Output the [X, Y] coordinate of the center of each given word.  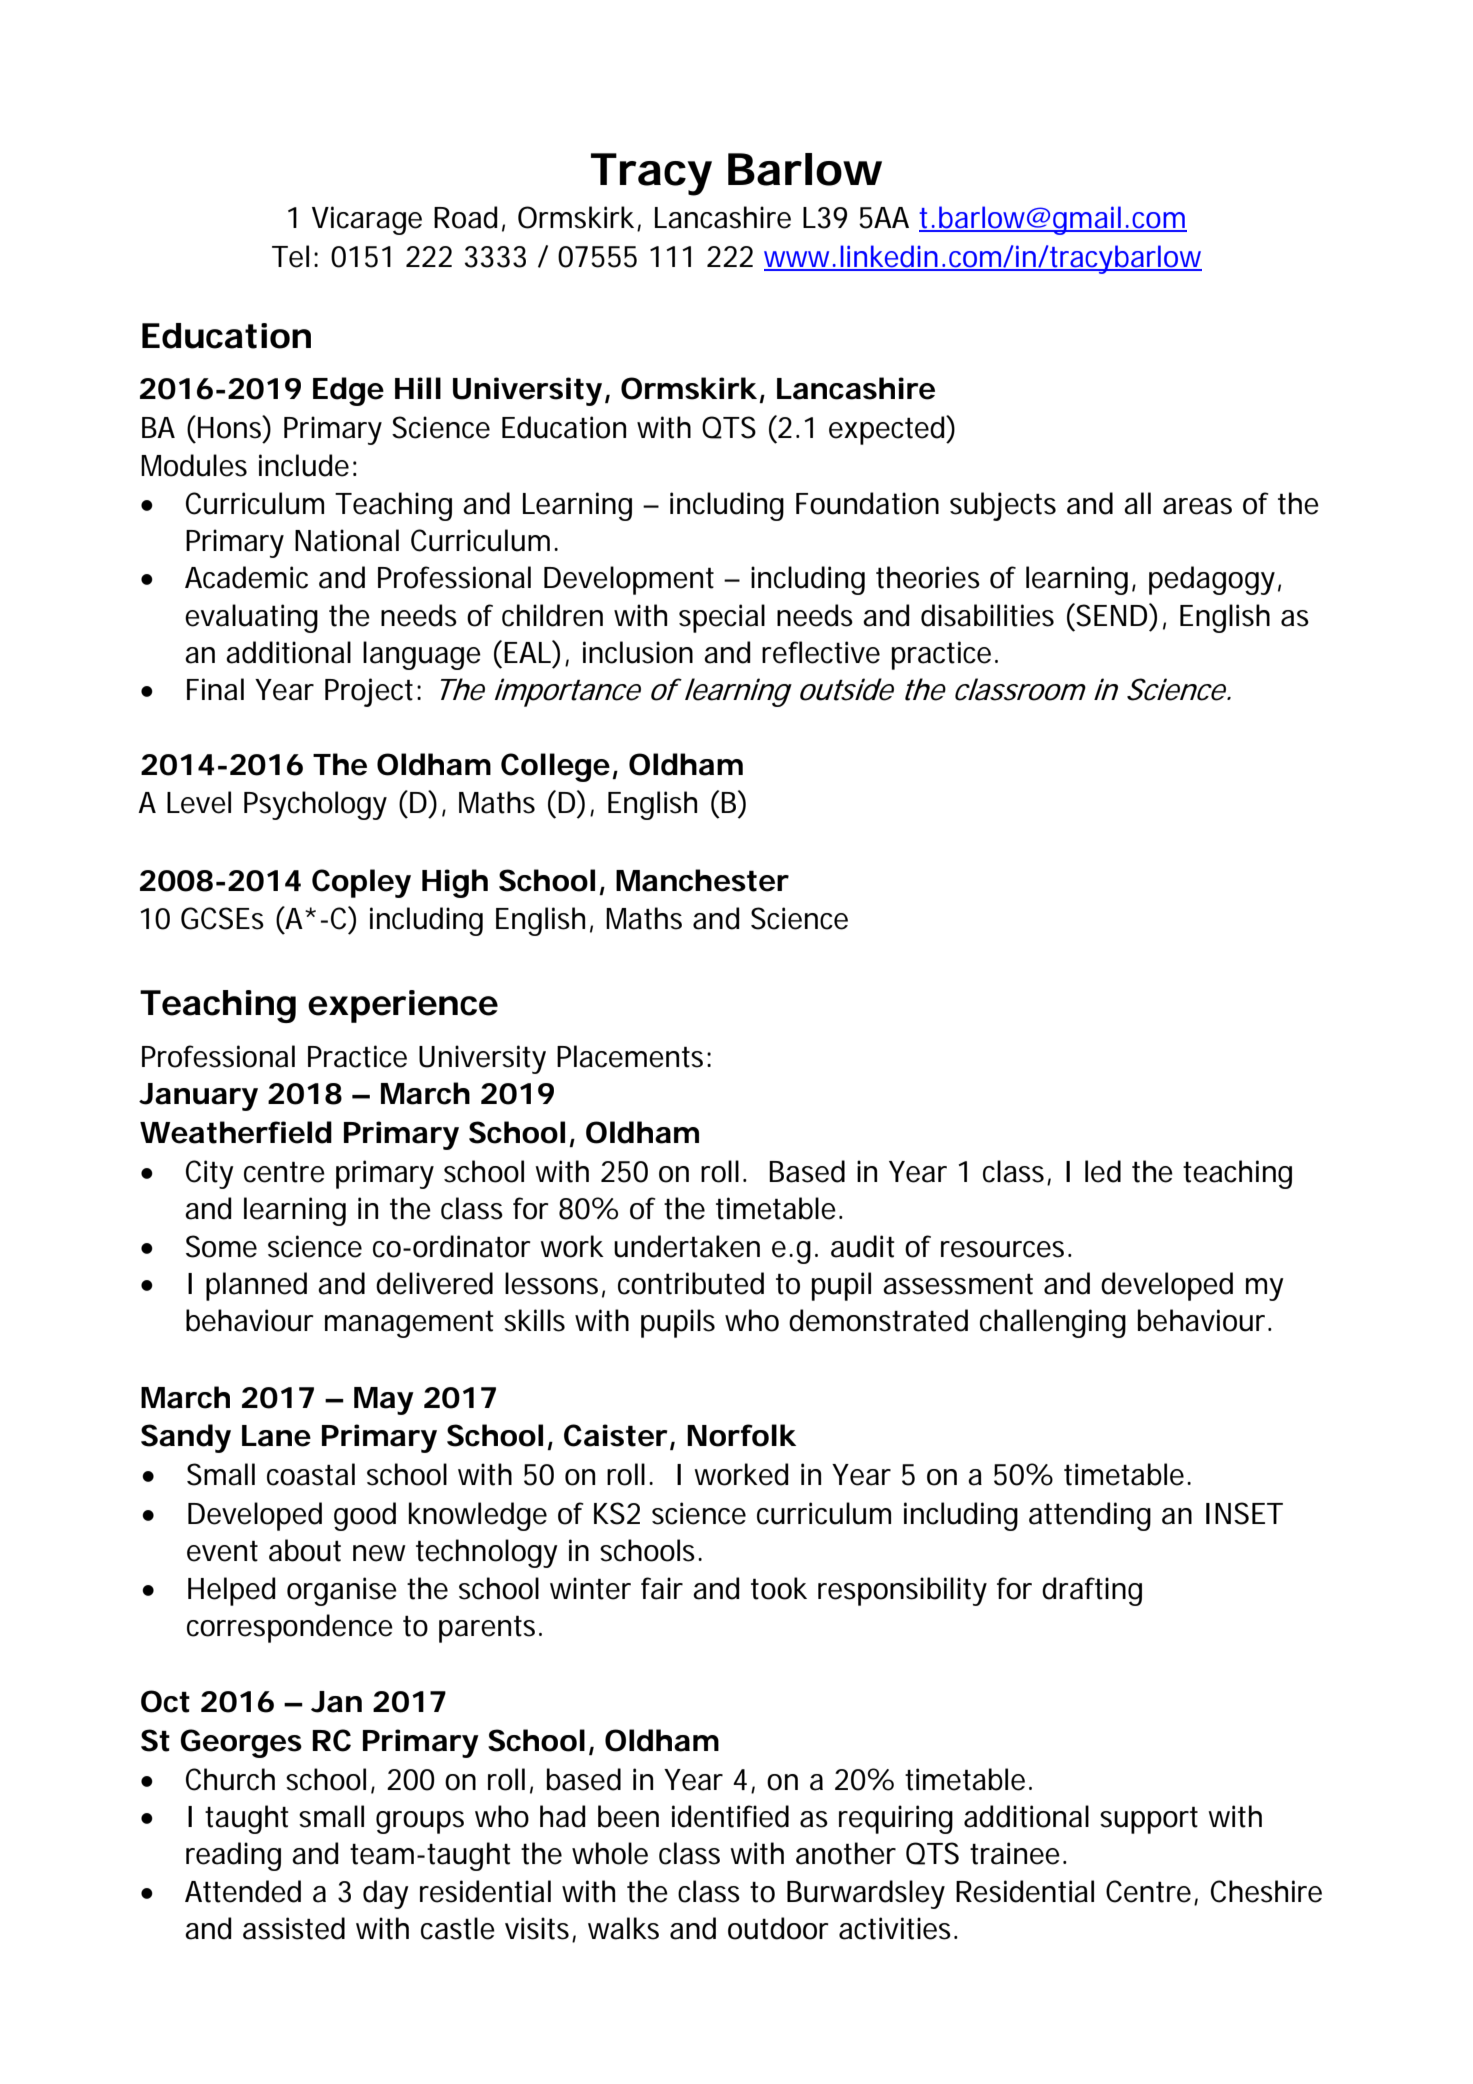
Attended [243, 1891]
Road [466, 217]
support [1149, 1820]
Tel [290, 256]
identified [730, 1816]
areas [1197, 506]
